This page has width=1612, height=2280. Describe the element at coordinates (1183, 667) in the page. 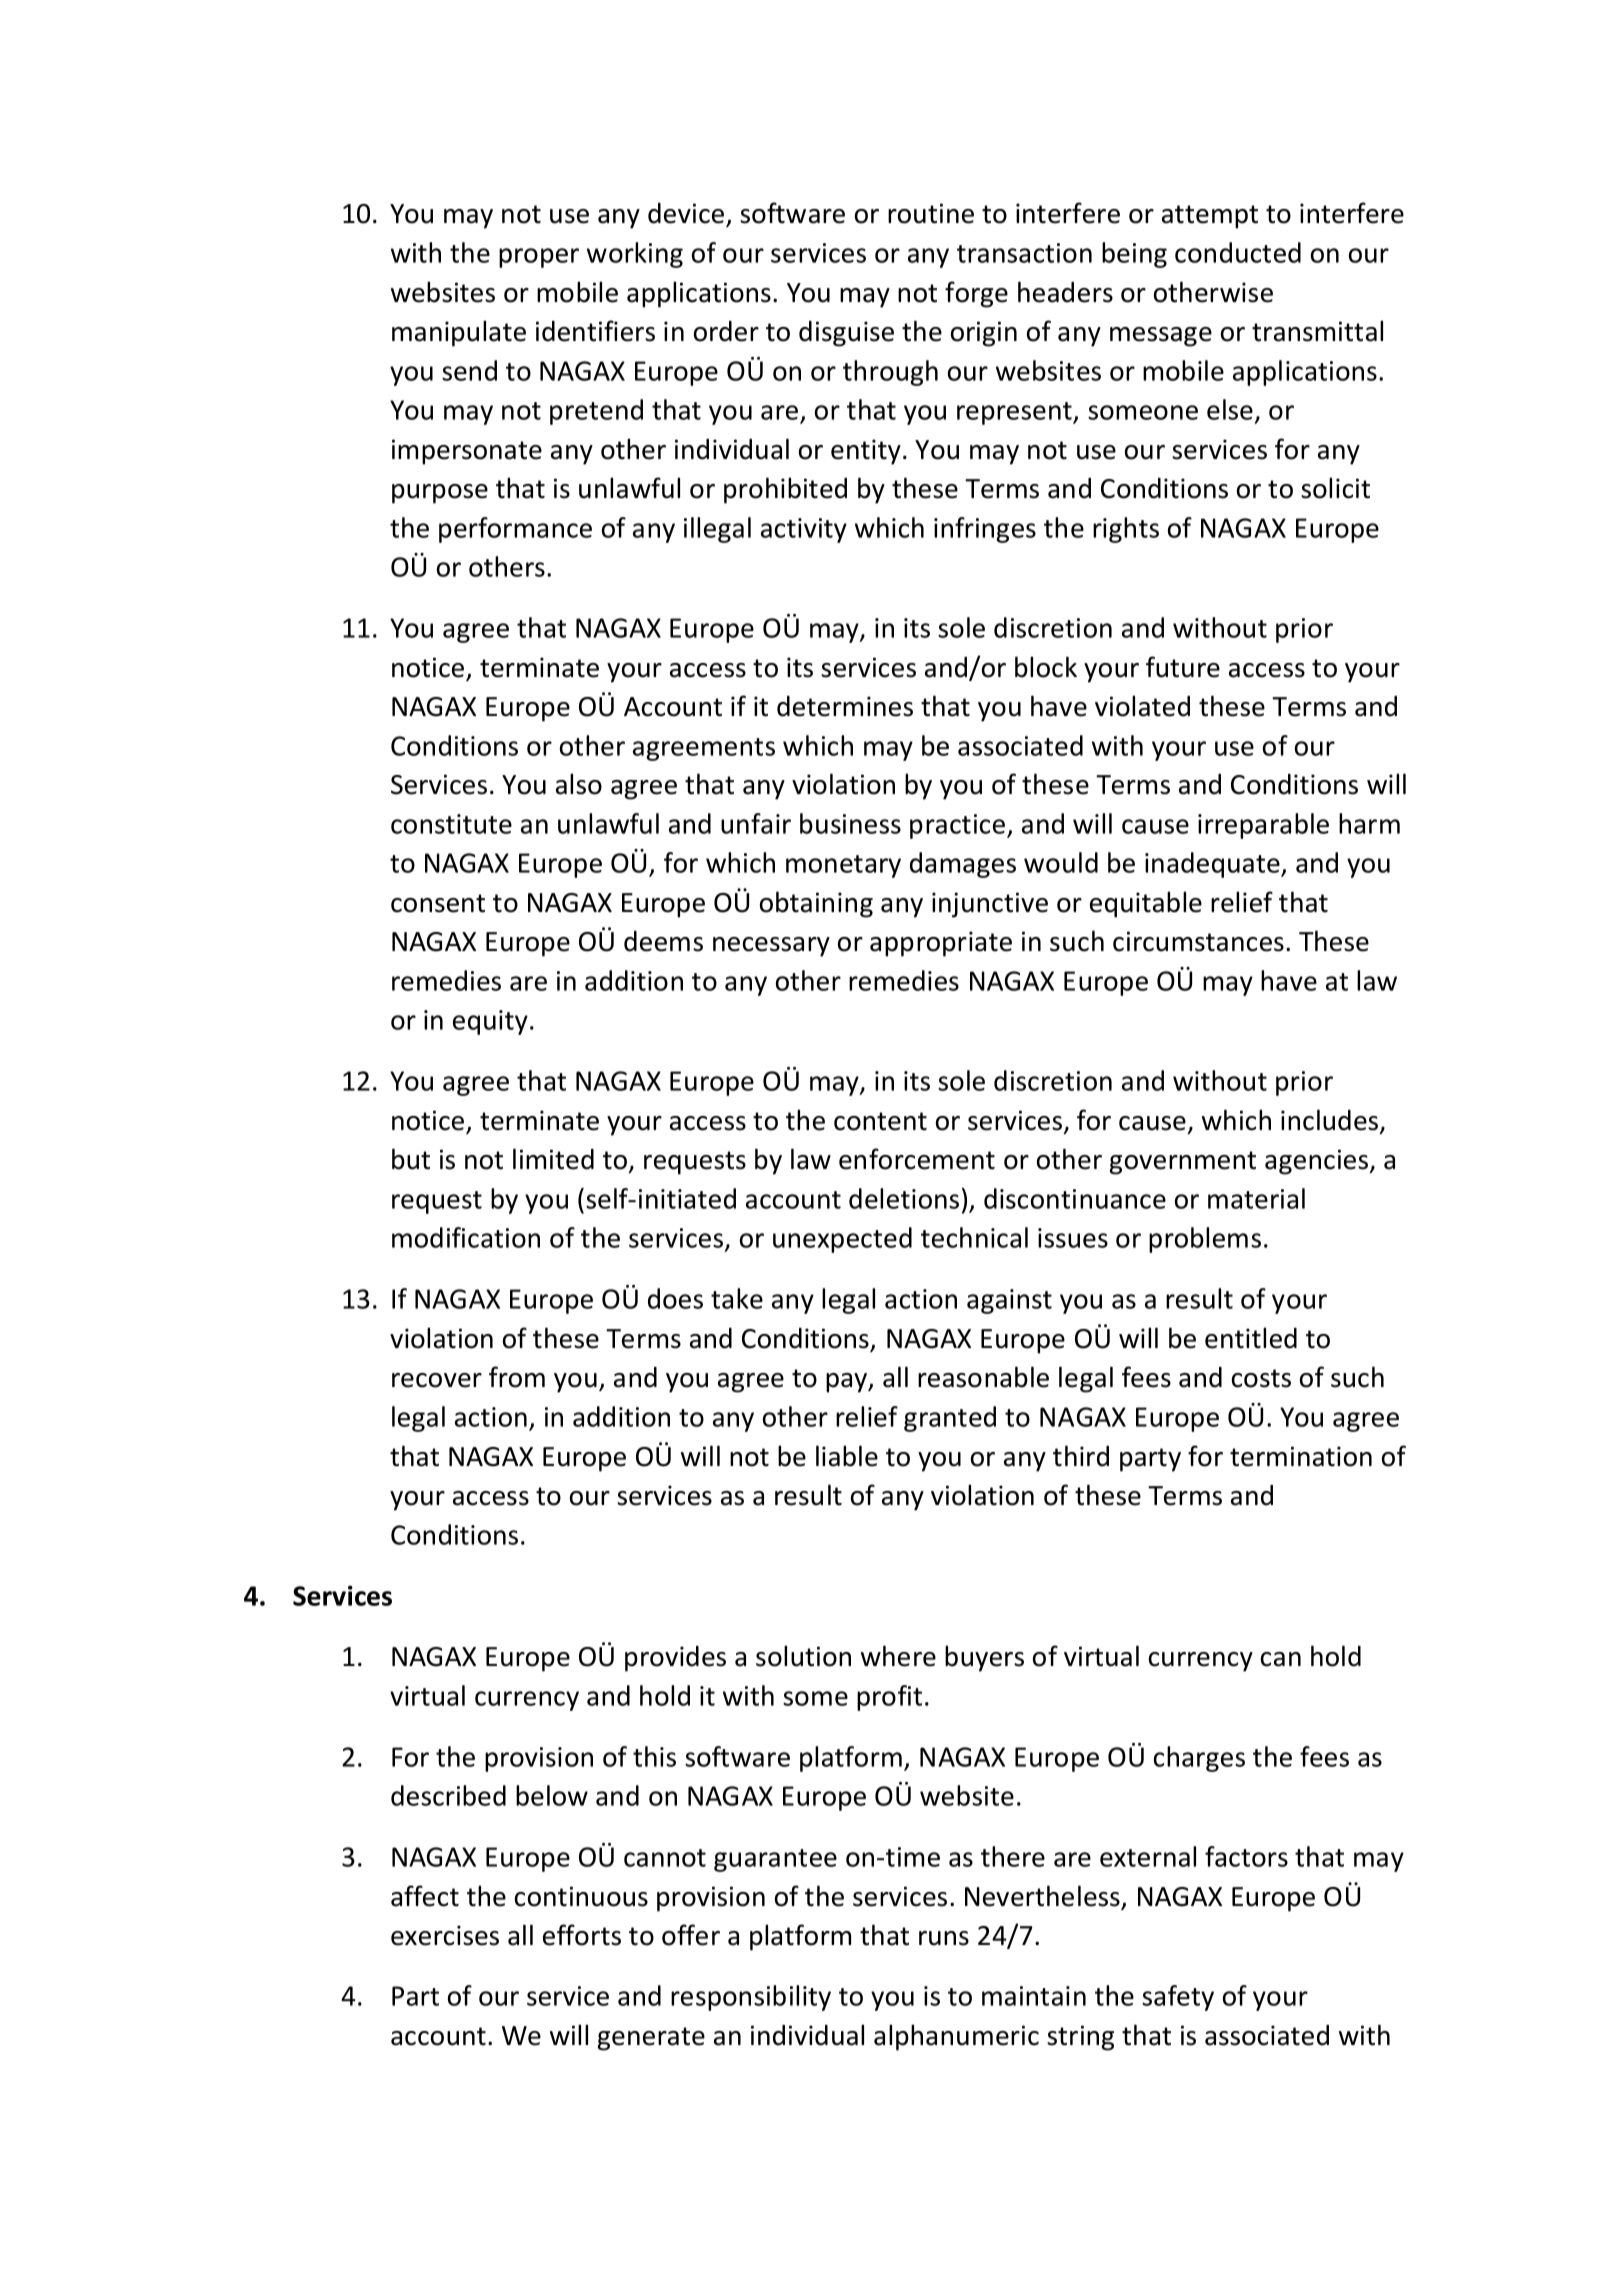

I see `future` at that location.
